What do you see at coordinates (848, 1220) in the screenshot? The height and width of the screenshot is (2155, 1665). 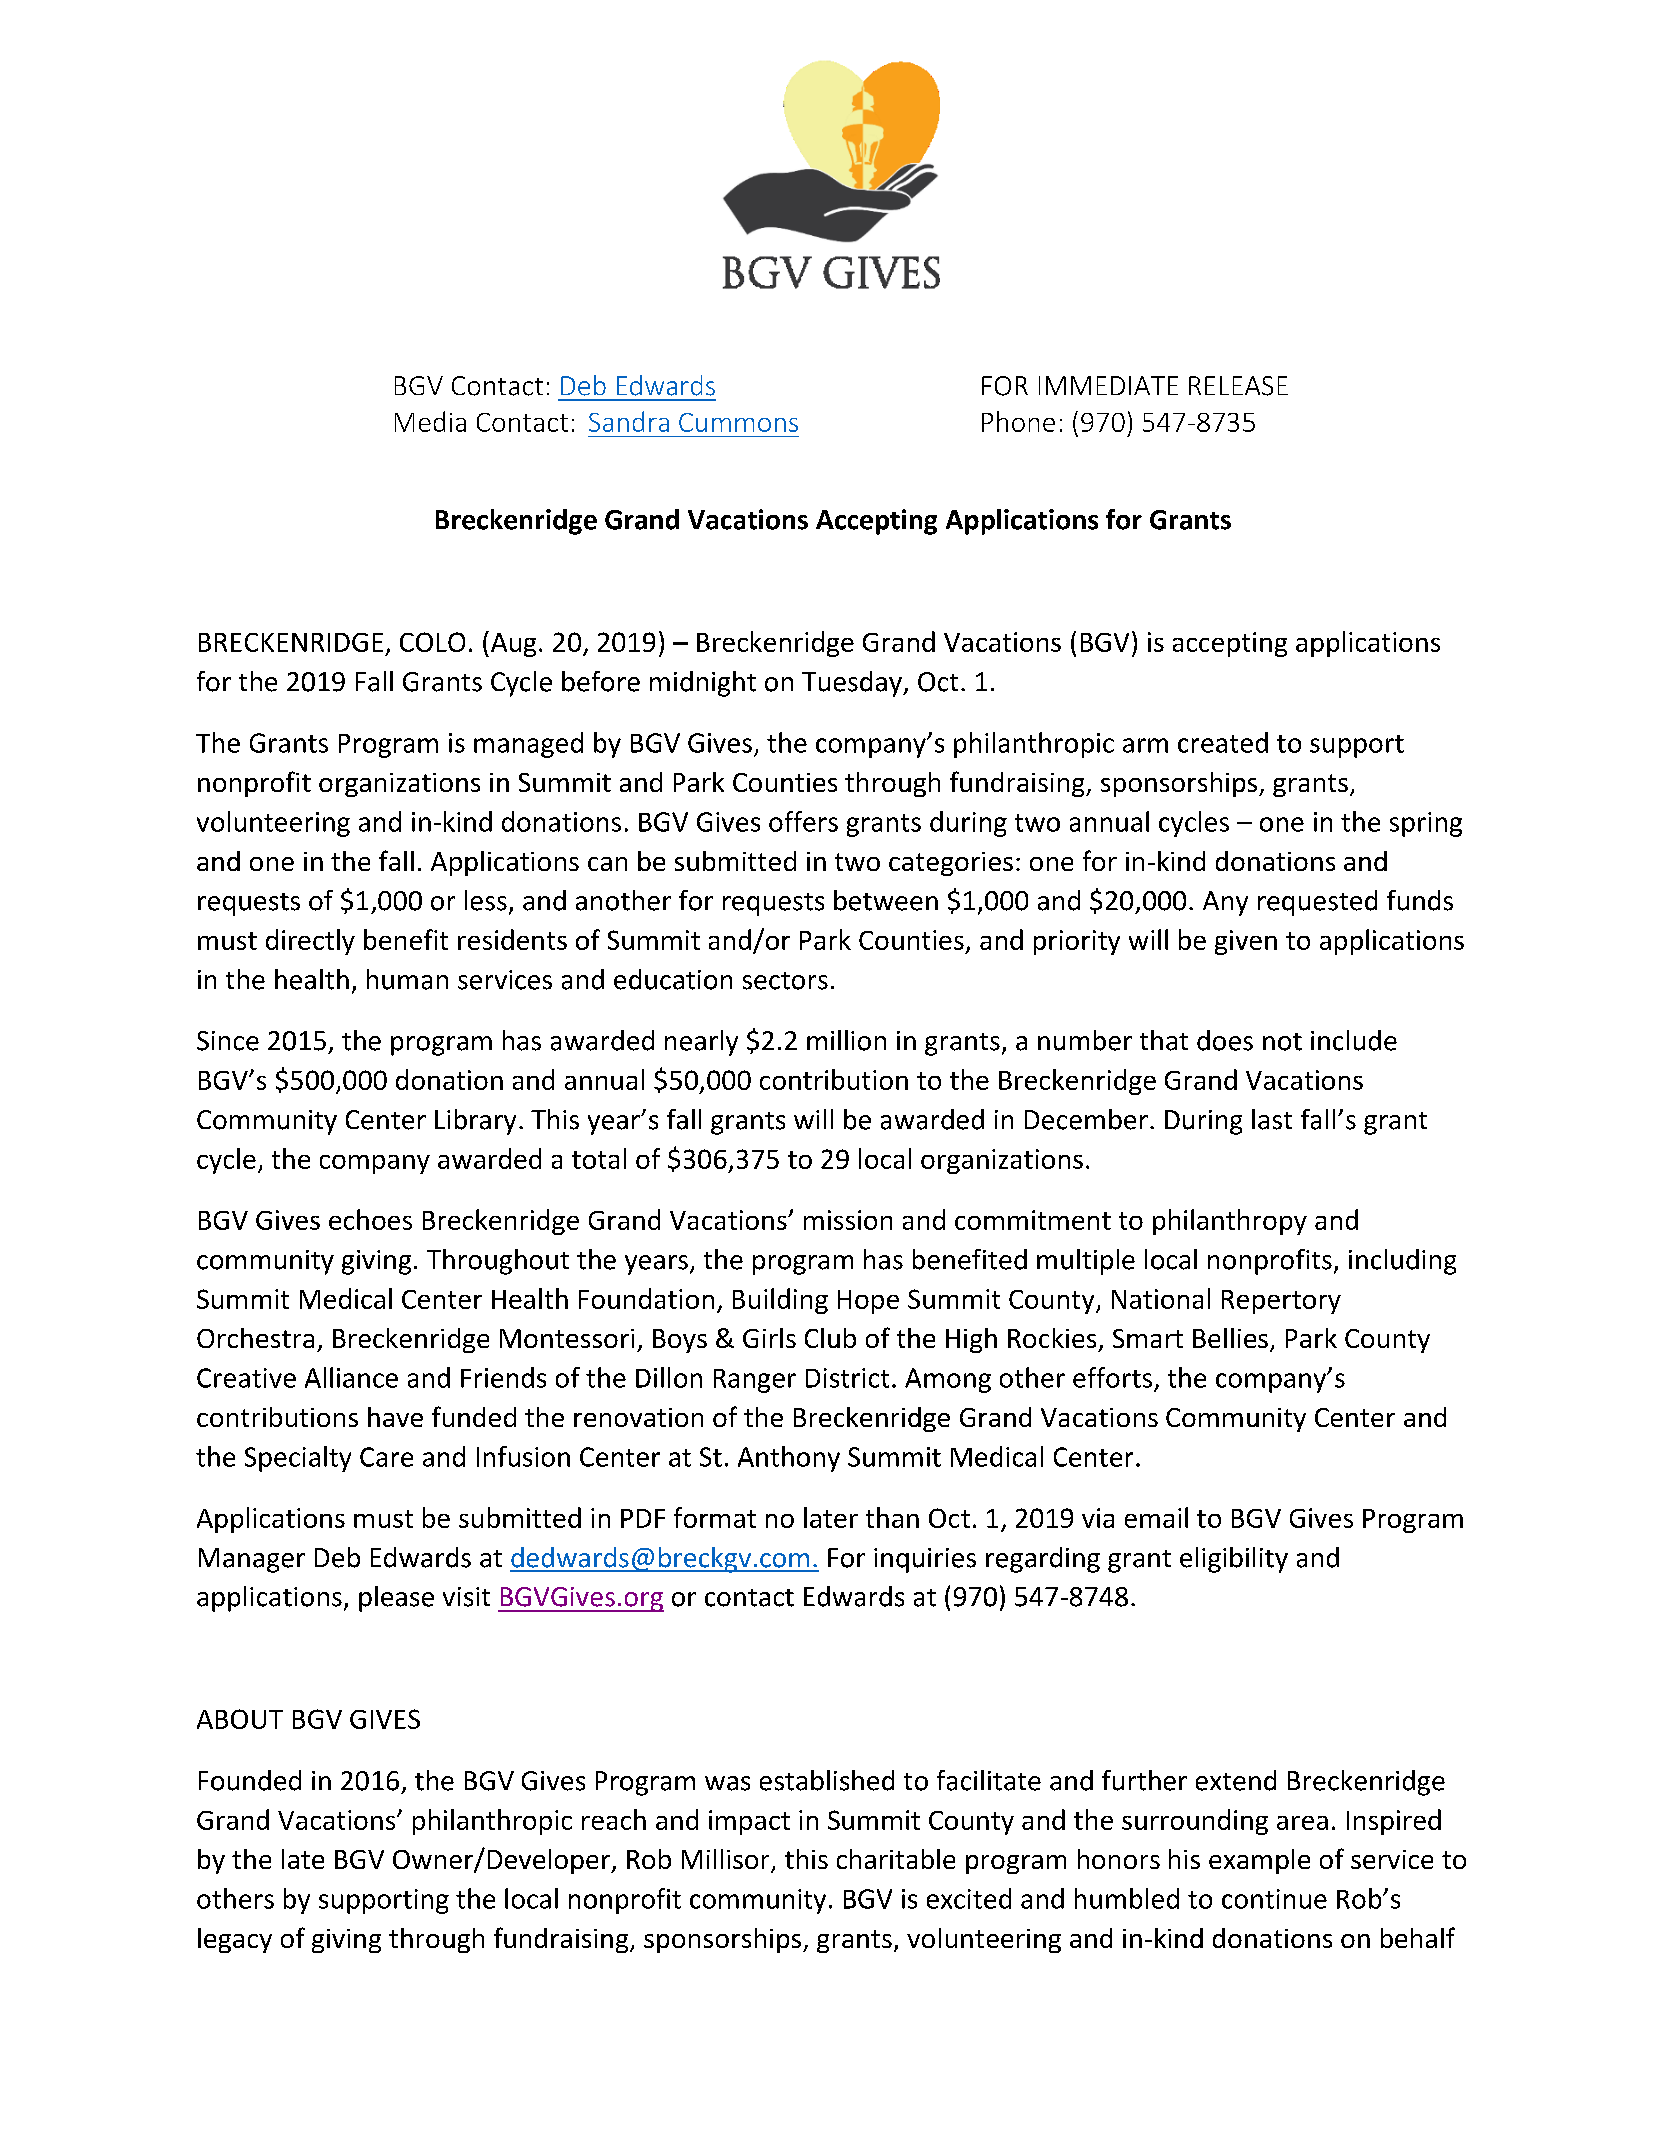 I see `mission` at bounding box center [848, 1220].
